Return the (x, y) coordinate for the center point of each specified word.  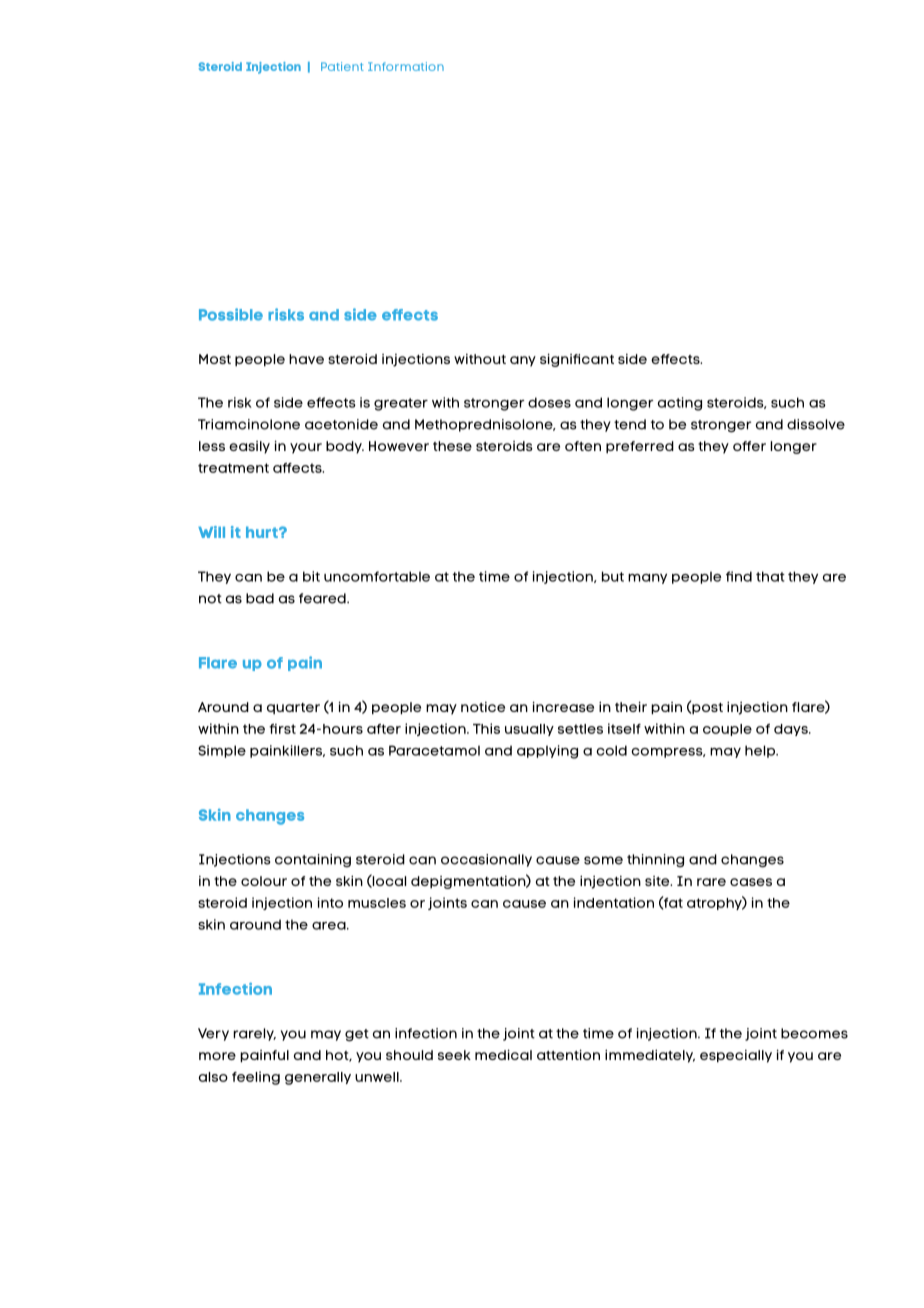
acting (680, 404)
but (613, 576)
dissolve (816, 424)
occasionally (486, 860)
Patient (342, 66)
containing (313, 860)
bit (311, 576)
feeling (256, 1078)
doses (549, 402)
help (761, 751)
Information (406, 66)
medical (503, 1054)
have (306, 359)
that (770, 576)
